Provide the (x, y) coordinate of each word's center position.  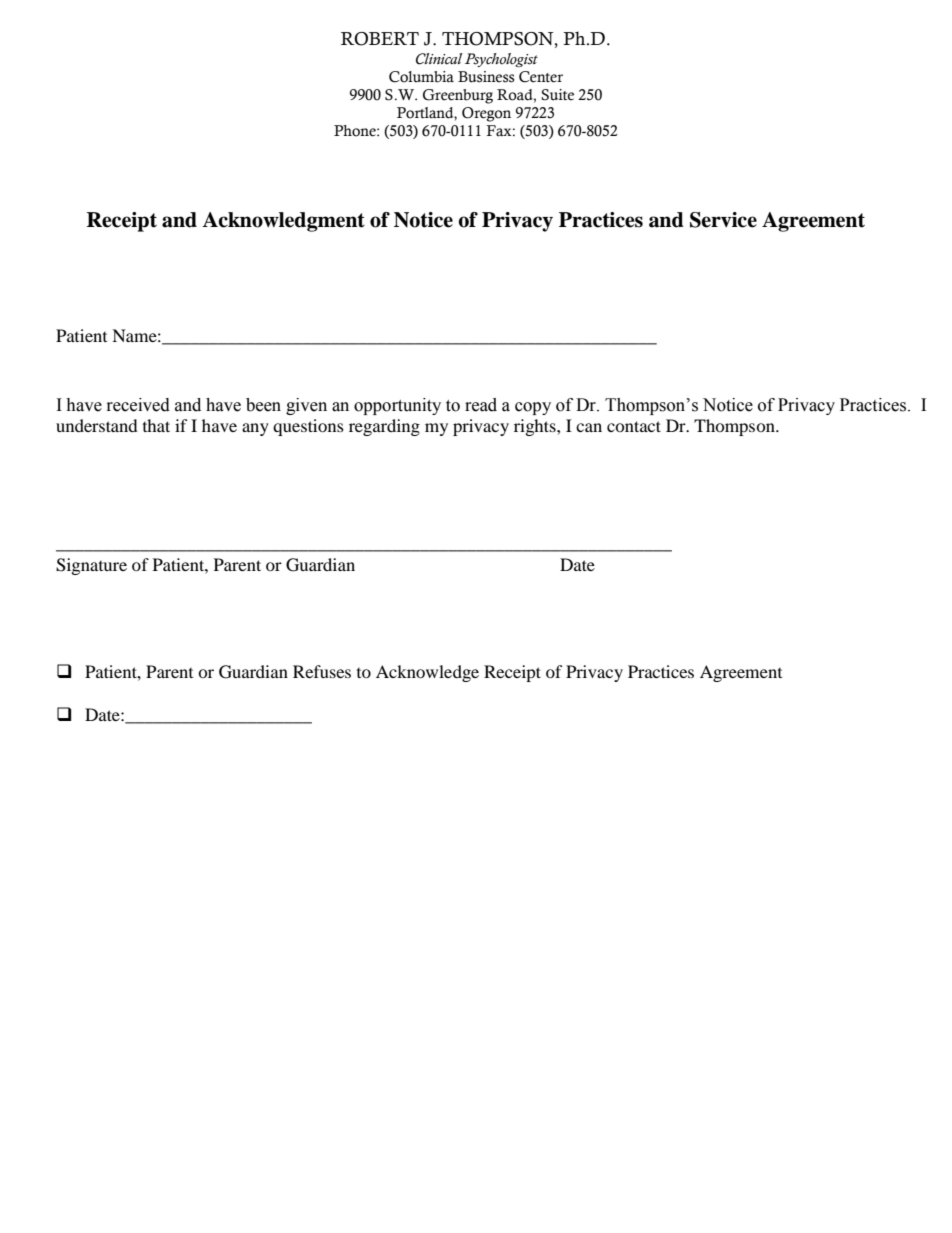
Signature (91, 566)
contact (634, 426)
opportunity (397, 406)
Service (723, 220)
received (138, 405)
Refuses (322, 671)
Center (541, 77)
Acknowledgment (283, 222)
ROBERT (380, 39)
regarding (384, 427)
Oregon (486, 114)
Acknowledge (427, 673)
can (589, 427)
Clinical (439, 59)
